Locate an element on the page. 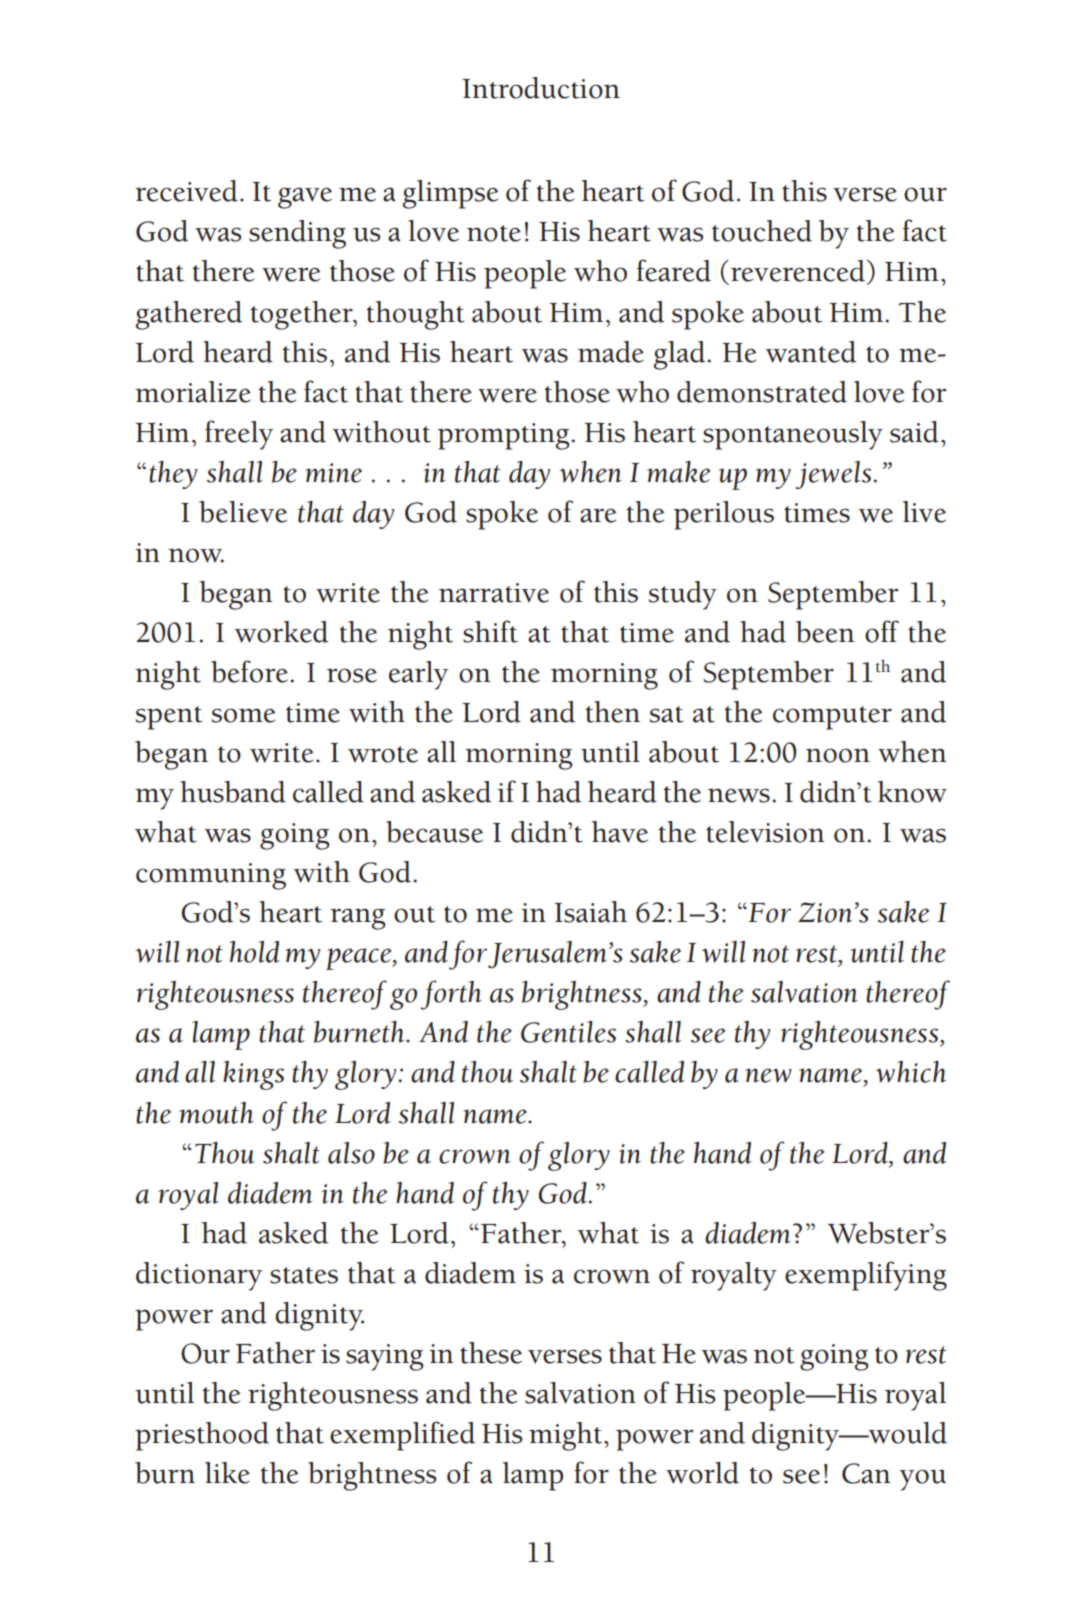 The width and height of the page is (1082, 1622). might is located at coordinates (567, 1436).
